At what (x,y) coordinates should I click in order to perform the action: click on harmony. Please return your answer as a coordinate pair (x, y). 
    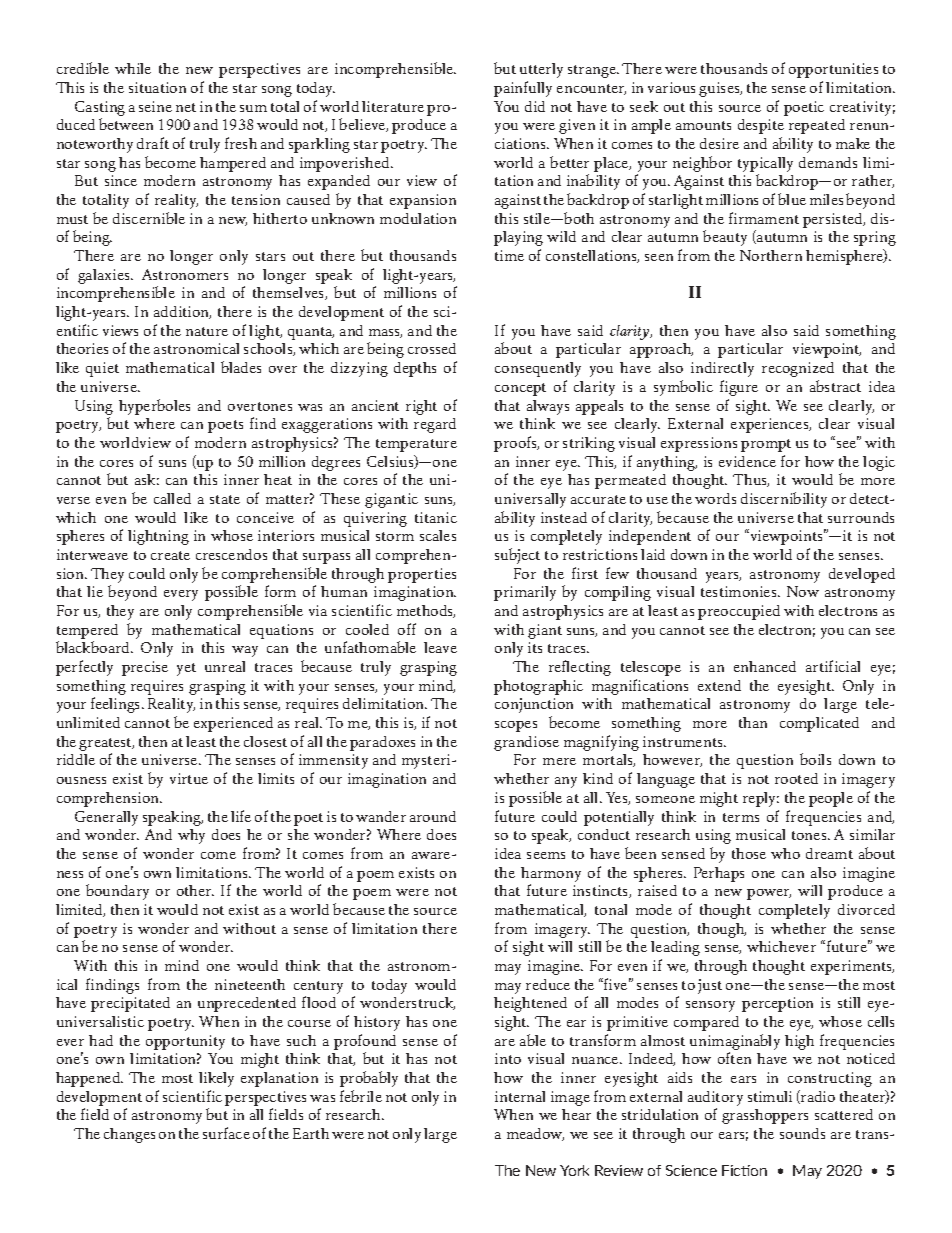
    Looking at the image, I should click on (551, 874).
